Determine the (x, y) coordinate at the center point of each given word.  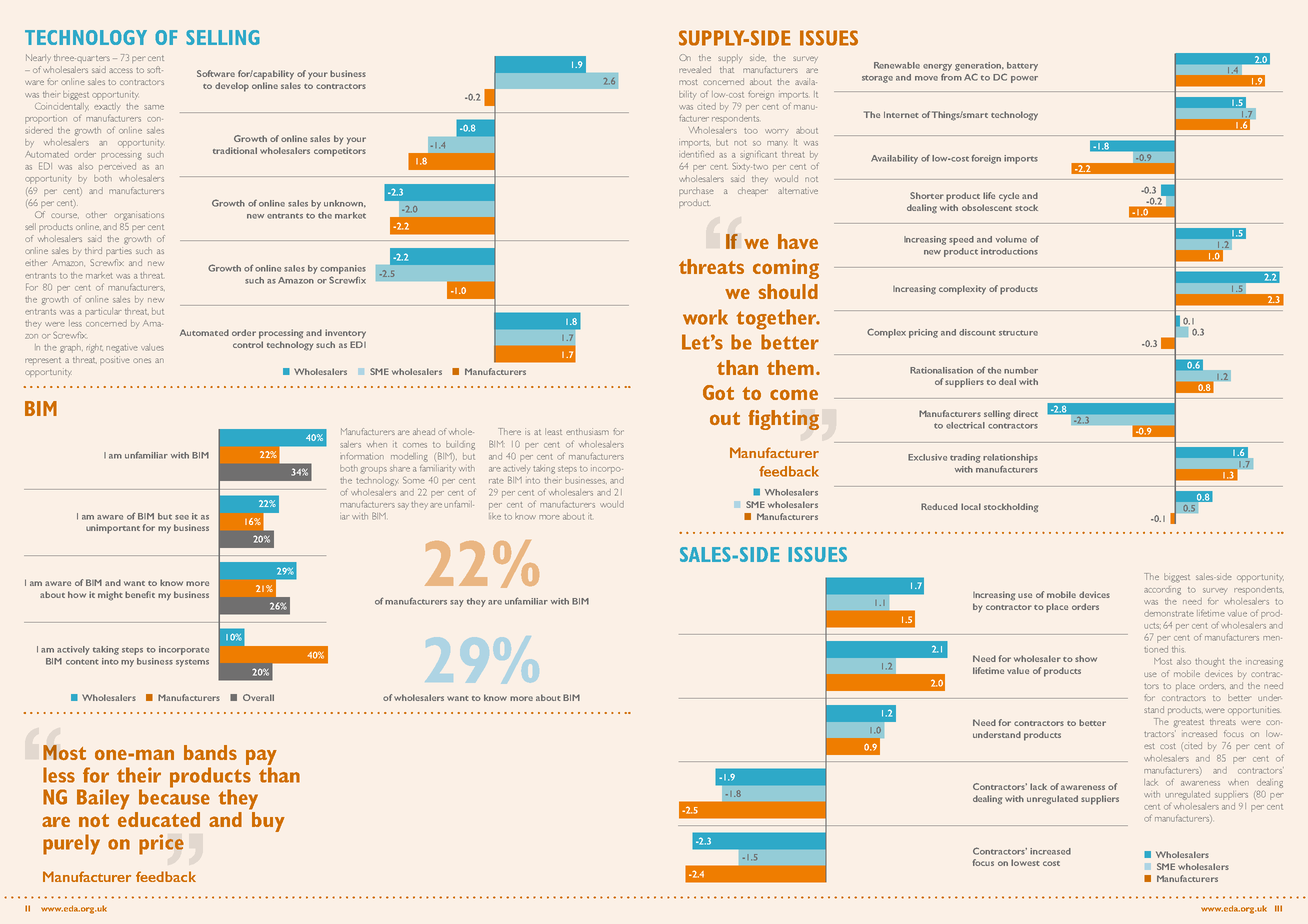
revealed (695, 69)
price (161, 844)
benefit (140, 594)
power (1024, 79)
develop (232, 87)
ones (142, 360)
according (1162, 590)
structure (1018, 333)
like (495, 516)
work (705, 317)
